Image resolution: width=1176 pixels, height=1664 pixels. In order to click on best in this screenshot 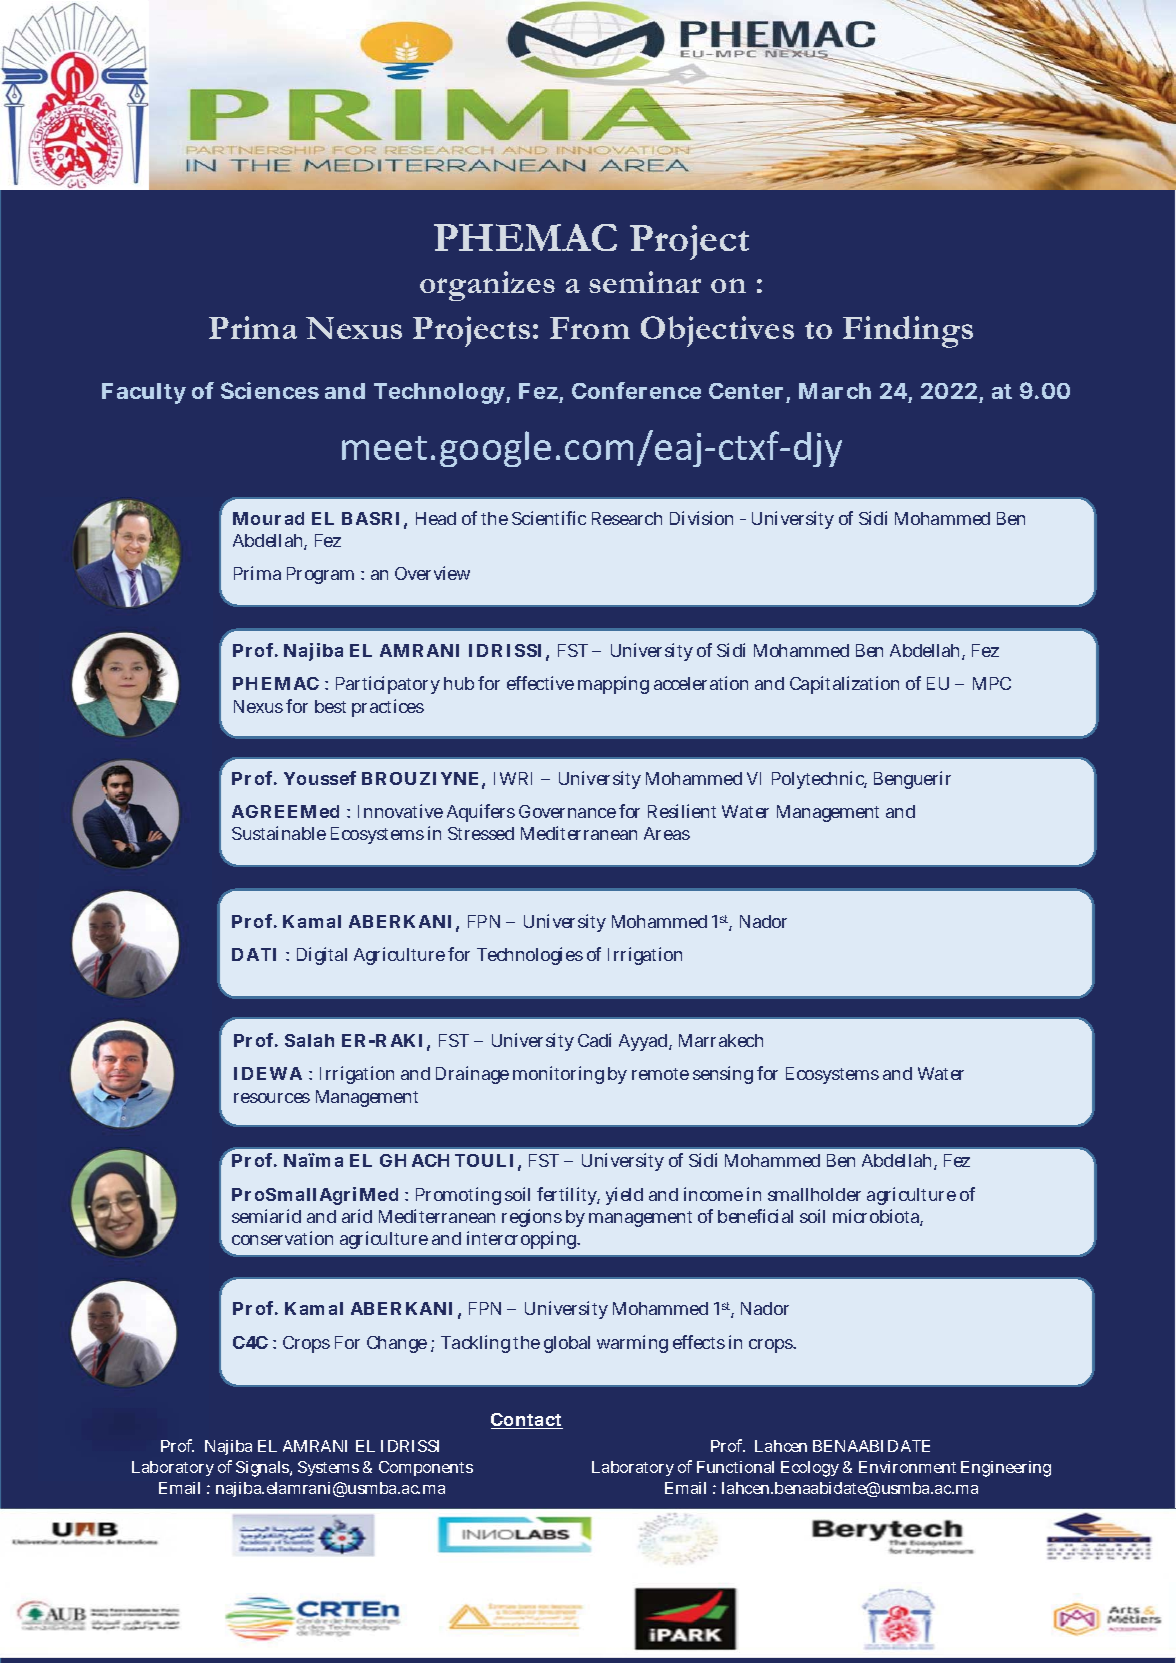, I will do `click(330, 706)`.
